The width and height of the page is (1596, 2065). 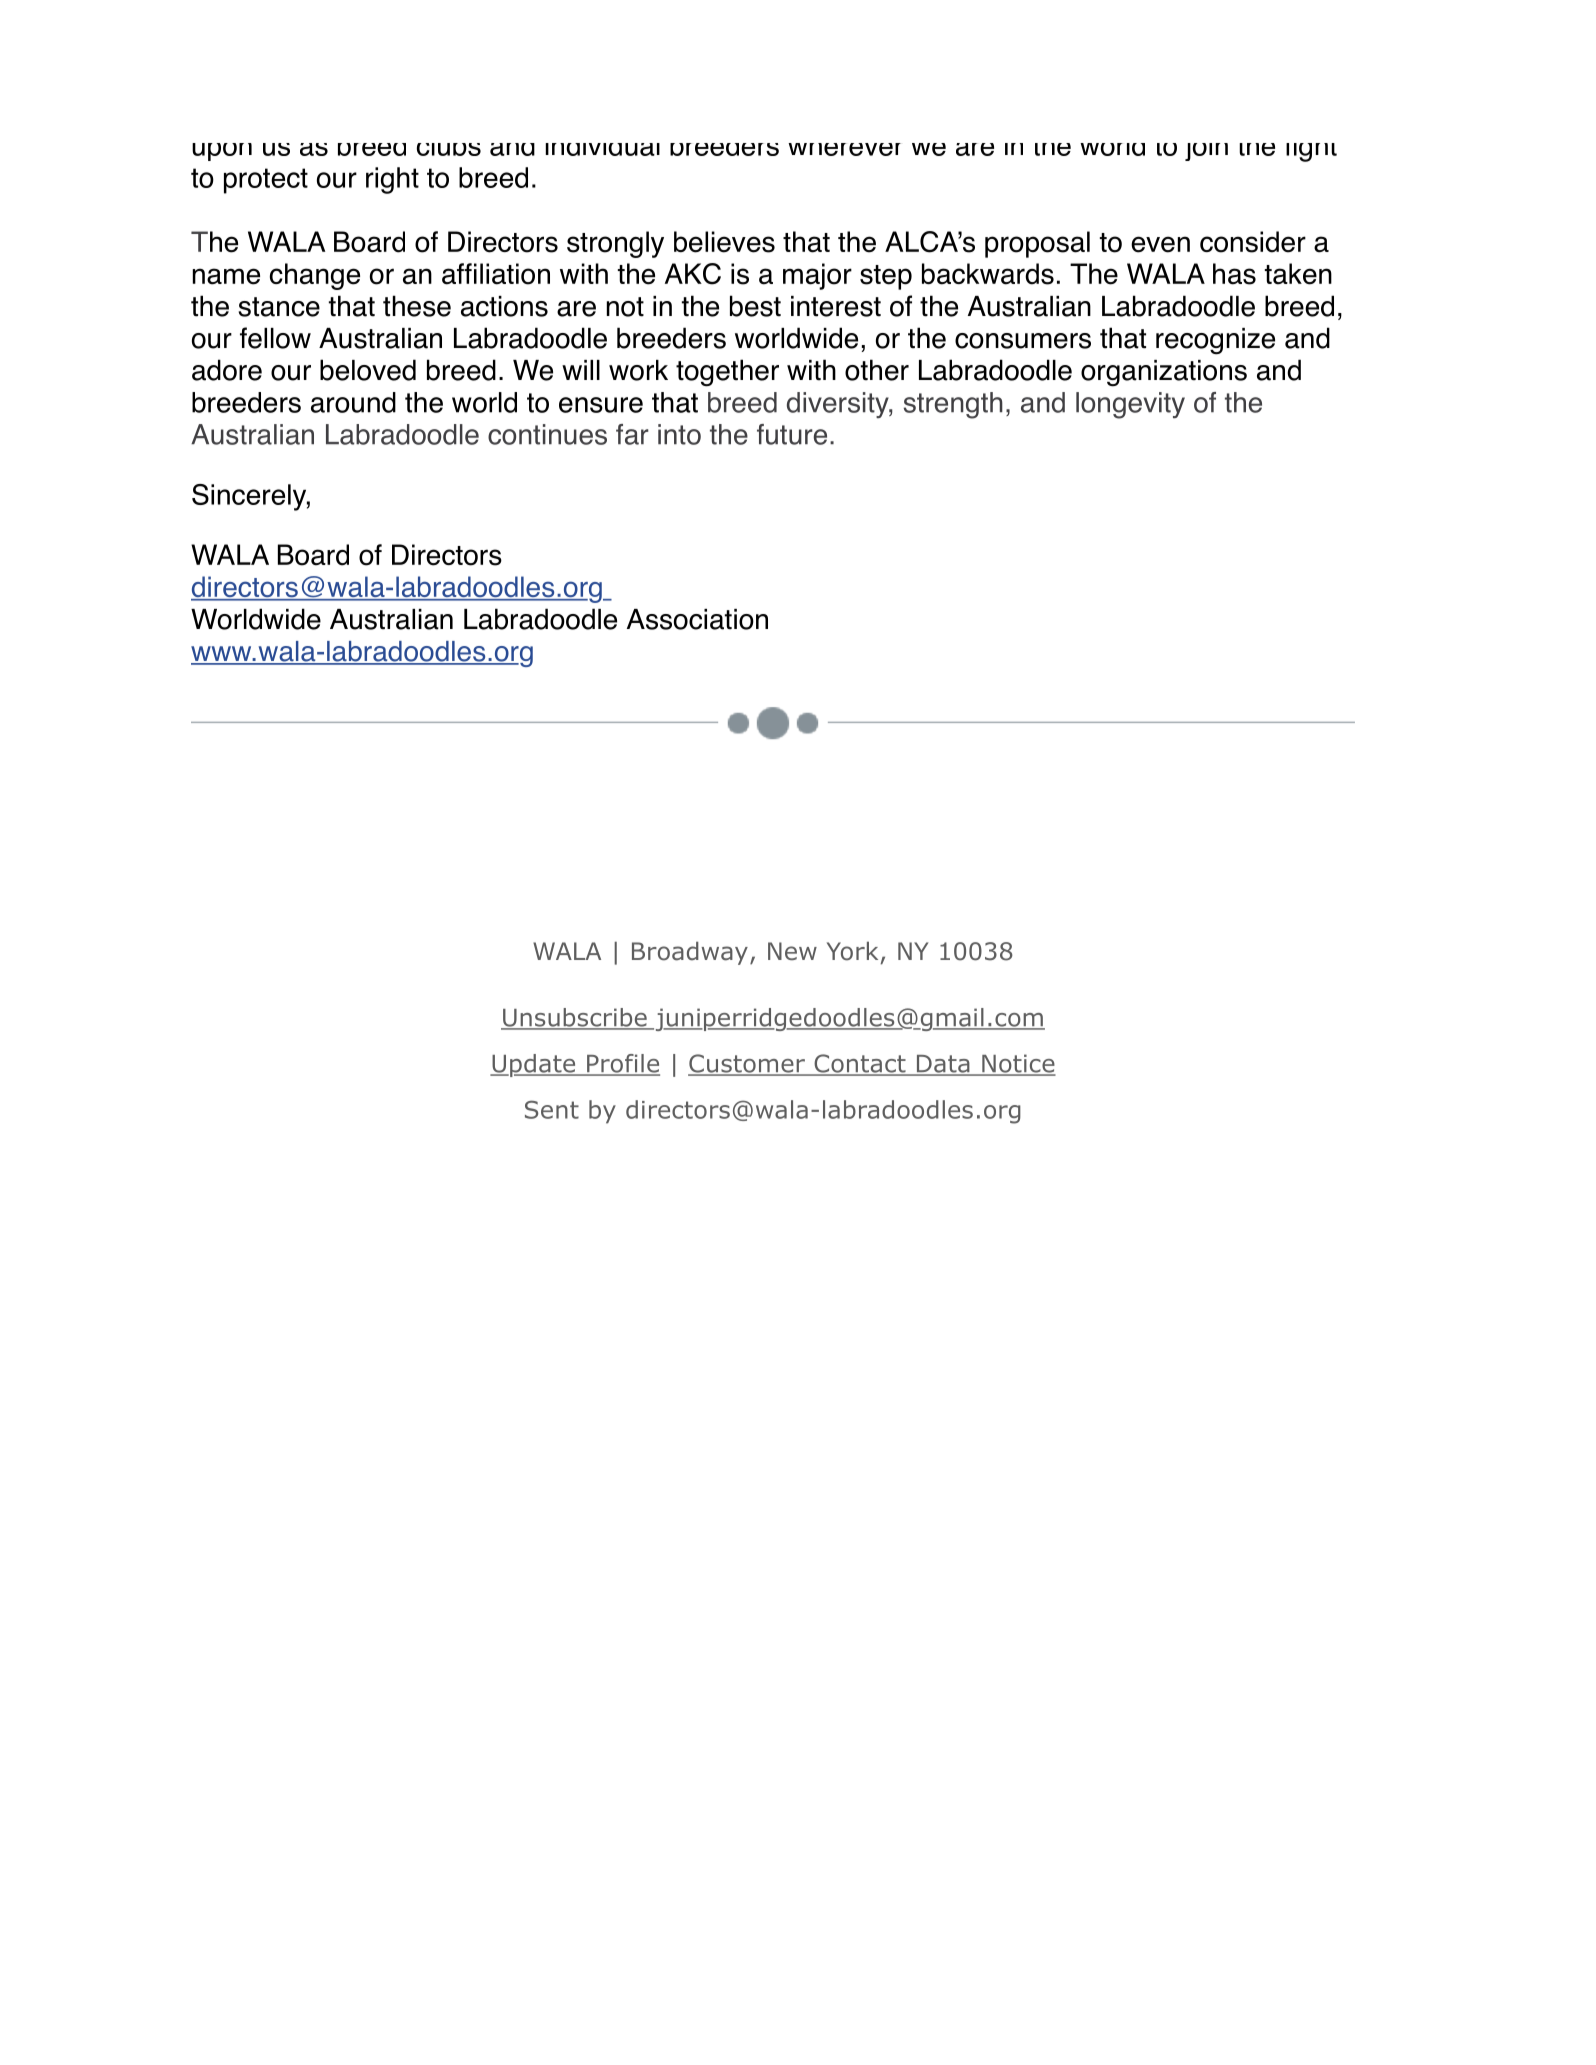 What do you see at coordinates (392, 180) in the page?
I see `right` at bounding box center [392, 180].
